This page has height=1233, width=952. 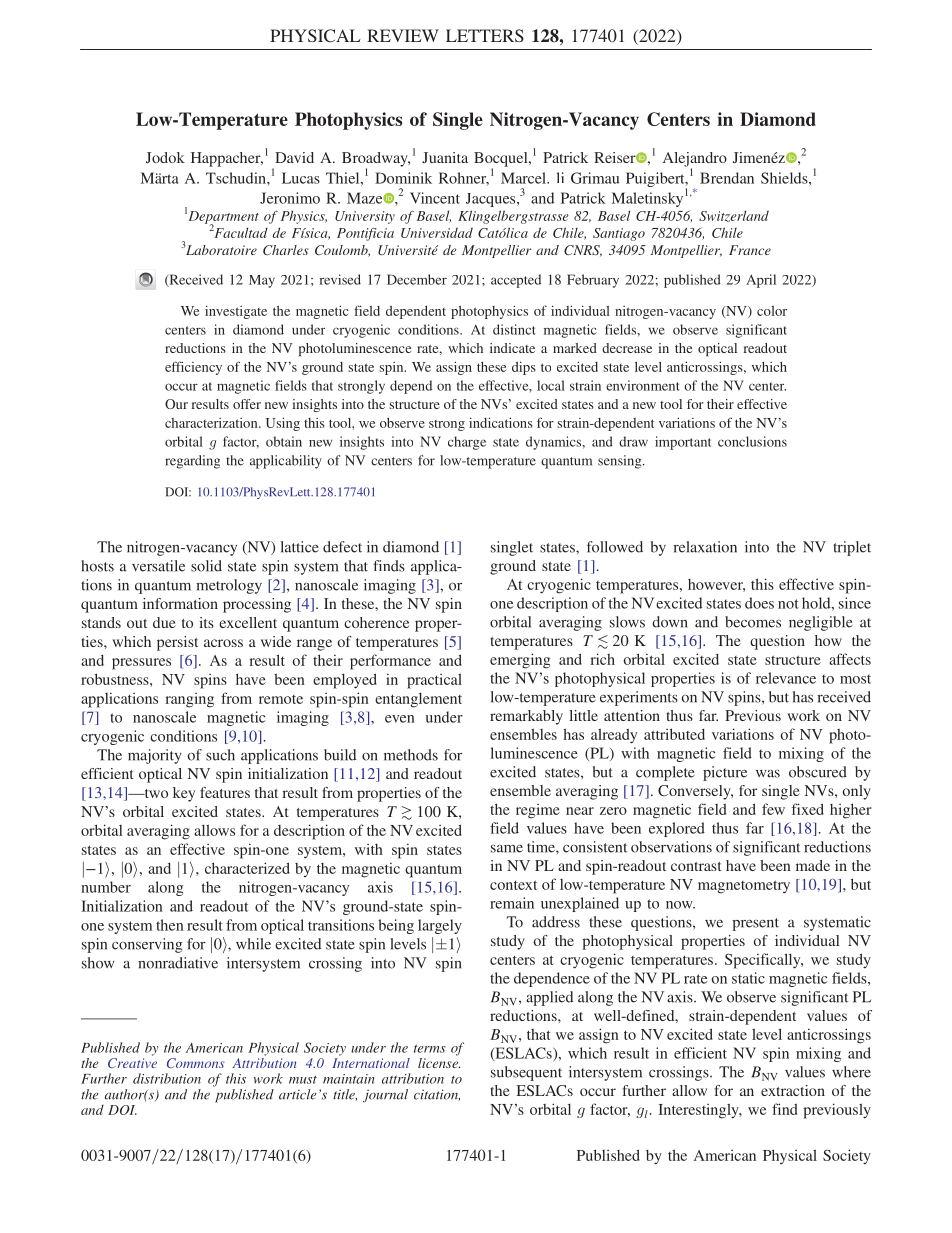 I want to click on charge, so click(x=467, y=443).
